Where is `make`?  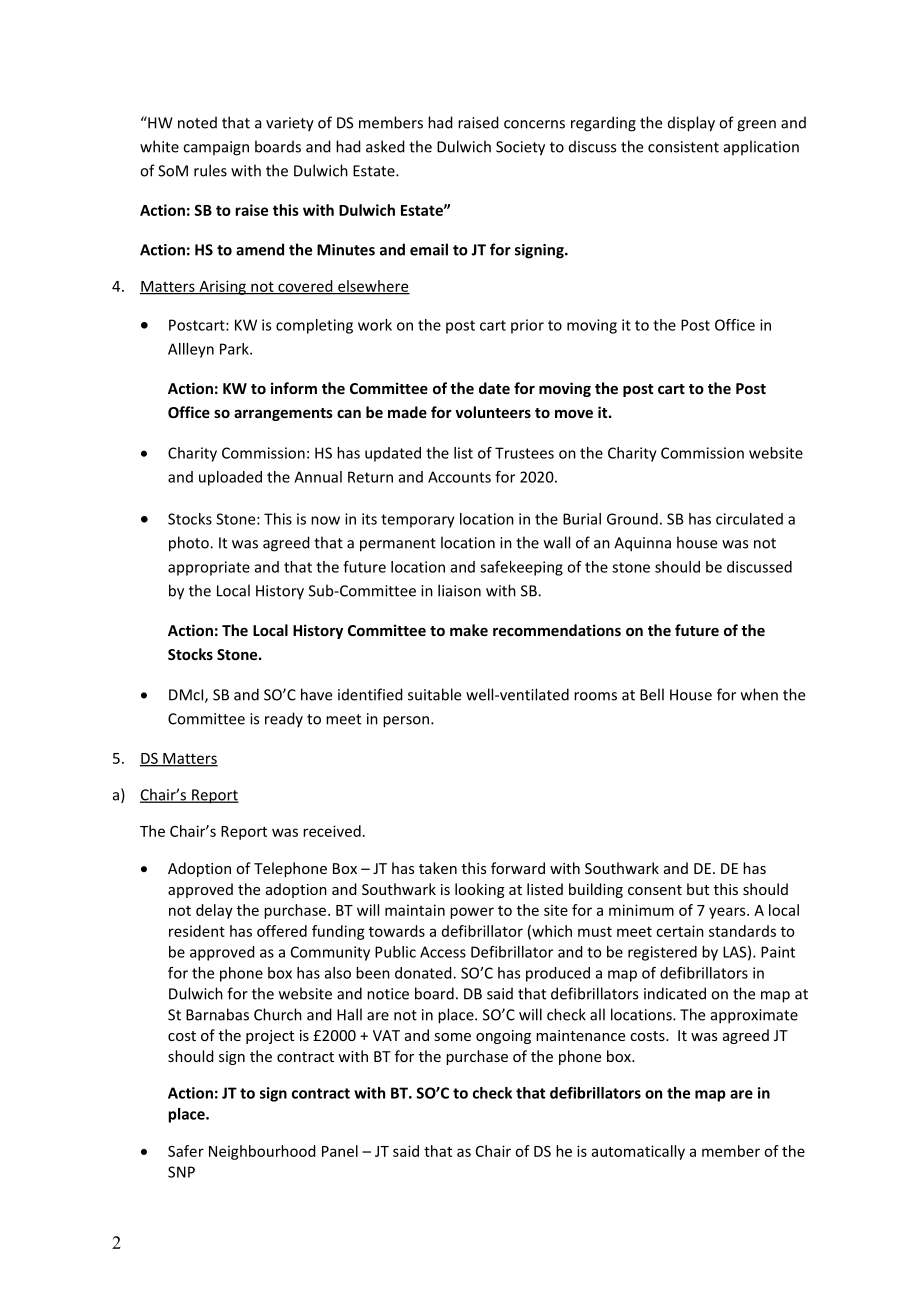
make is located at coordinates (469, 630).
